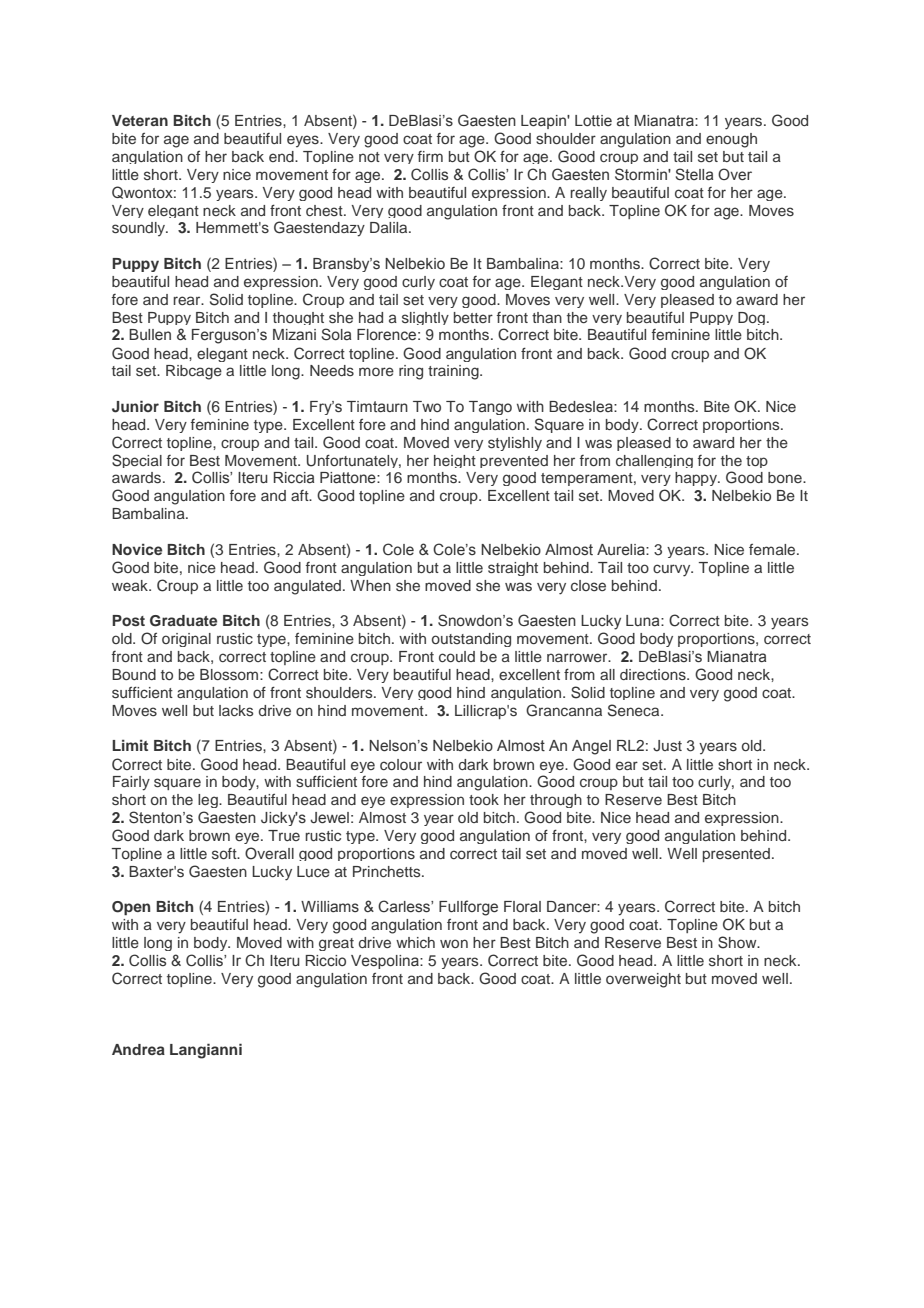  Describe the element at coordinates (415, 942) in the screenshot. I see `which` at that location.
